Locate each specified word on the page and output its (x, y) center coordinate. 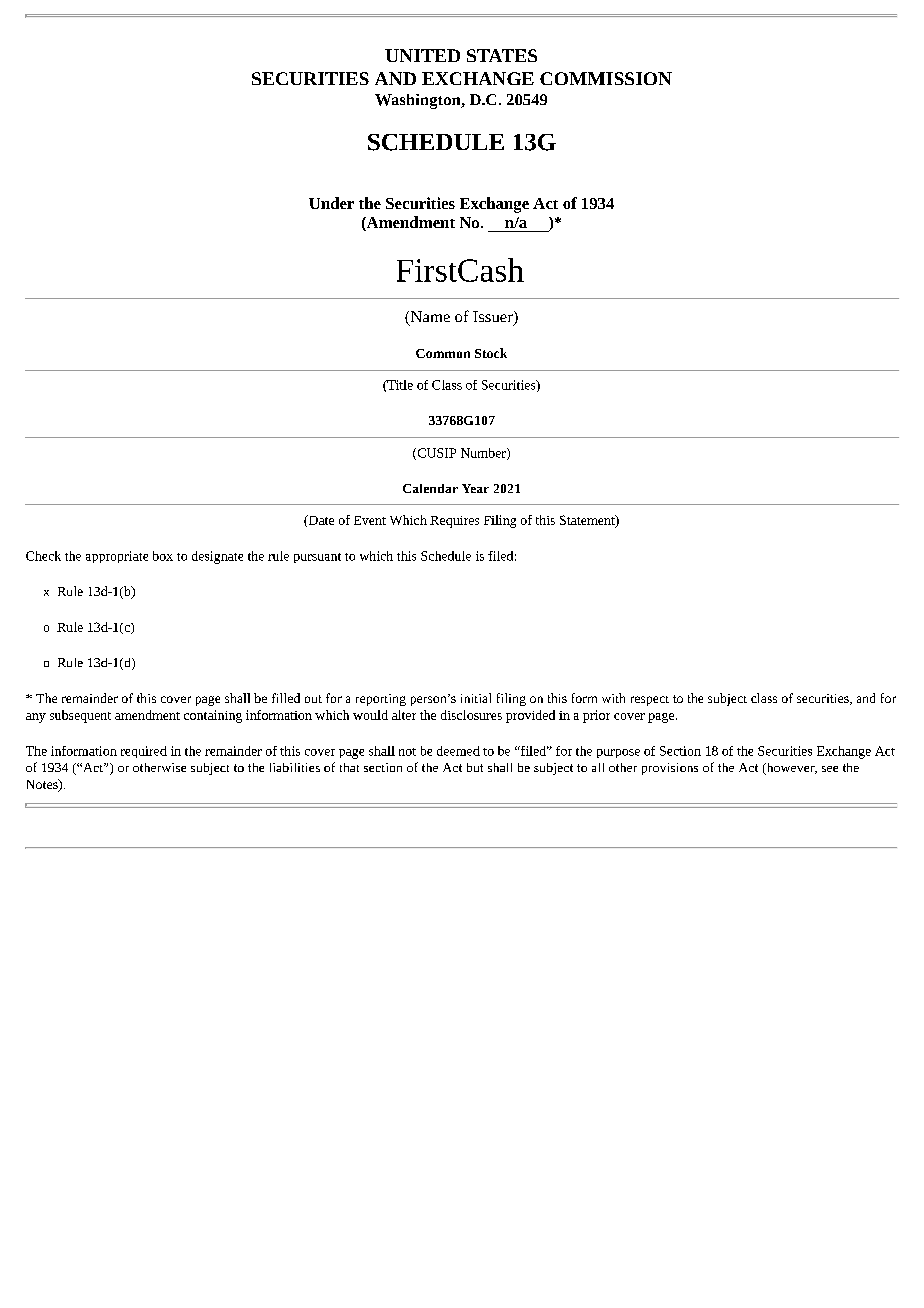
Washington (419, 101)
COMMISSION (606, 78)
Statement (588, 521)
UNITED (422, 55)
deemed (458, 751)
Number (484, 454)
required (144, 752)
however (790, 769)
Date (320, 521)
